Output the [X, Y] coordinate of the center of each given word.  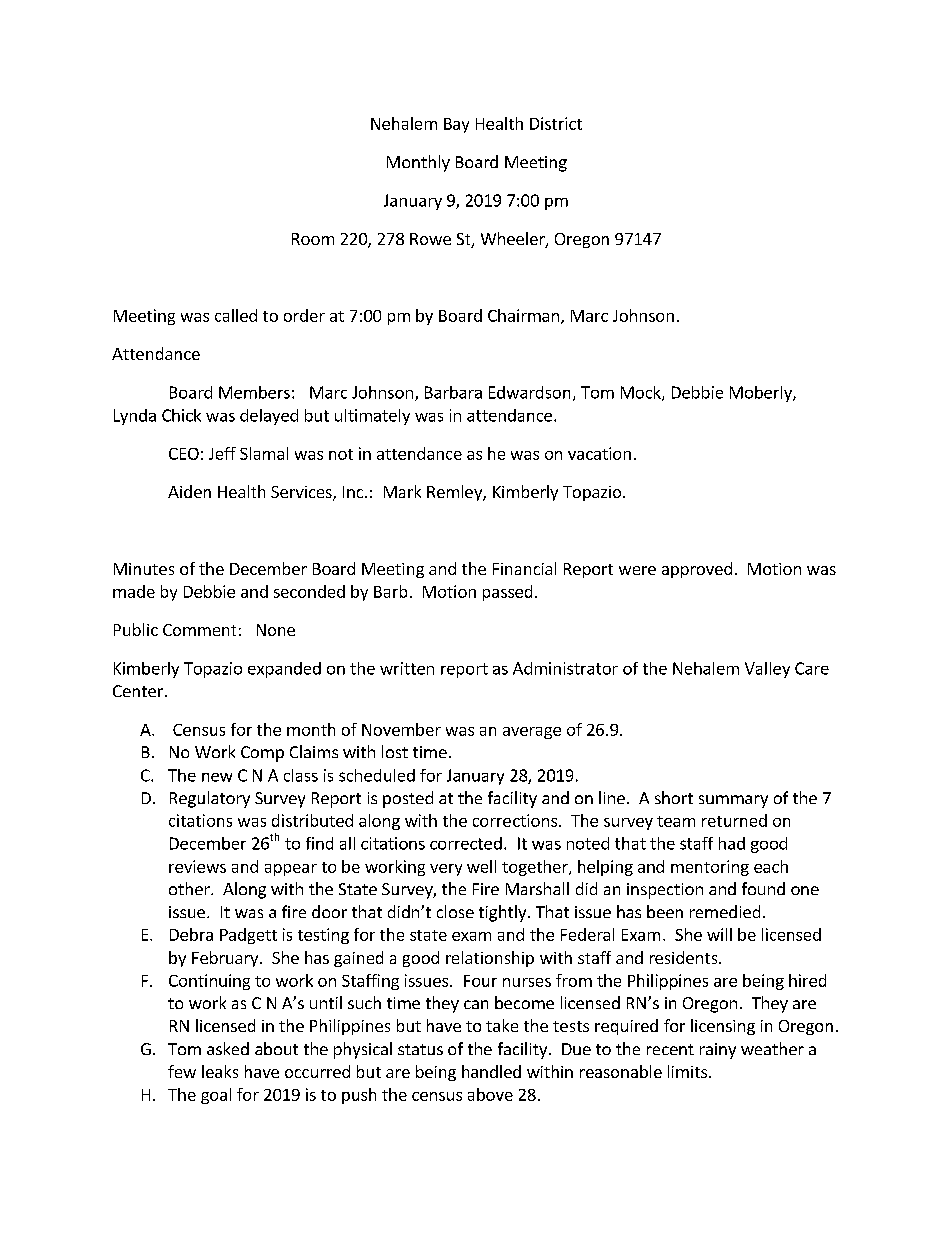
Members [254, 392]
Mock [642, 393]
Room [313, 239]
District [556, 123]
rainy [718, 1051]
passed [507, 593]
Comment [199, 630]
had [732, 843]
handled [491, 1071]
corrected [466, 843]
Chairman [523, 315]
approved [697, 570]
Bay [456, 125]
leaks [220, 1071]
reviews [197, 866]
